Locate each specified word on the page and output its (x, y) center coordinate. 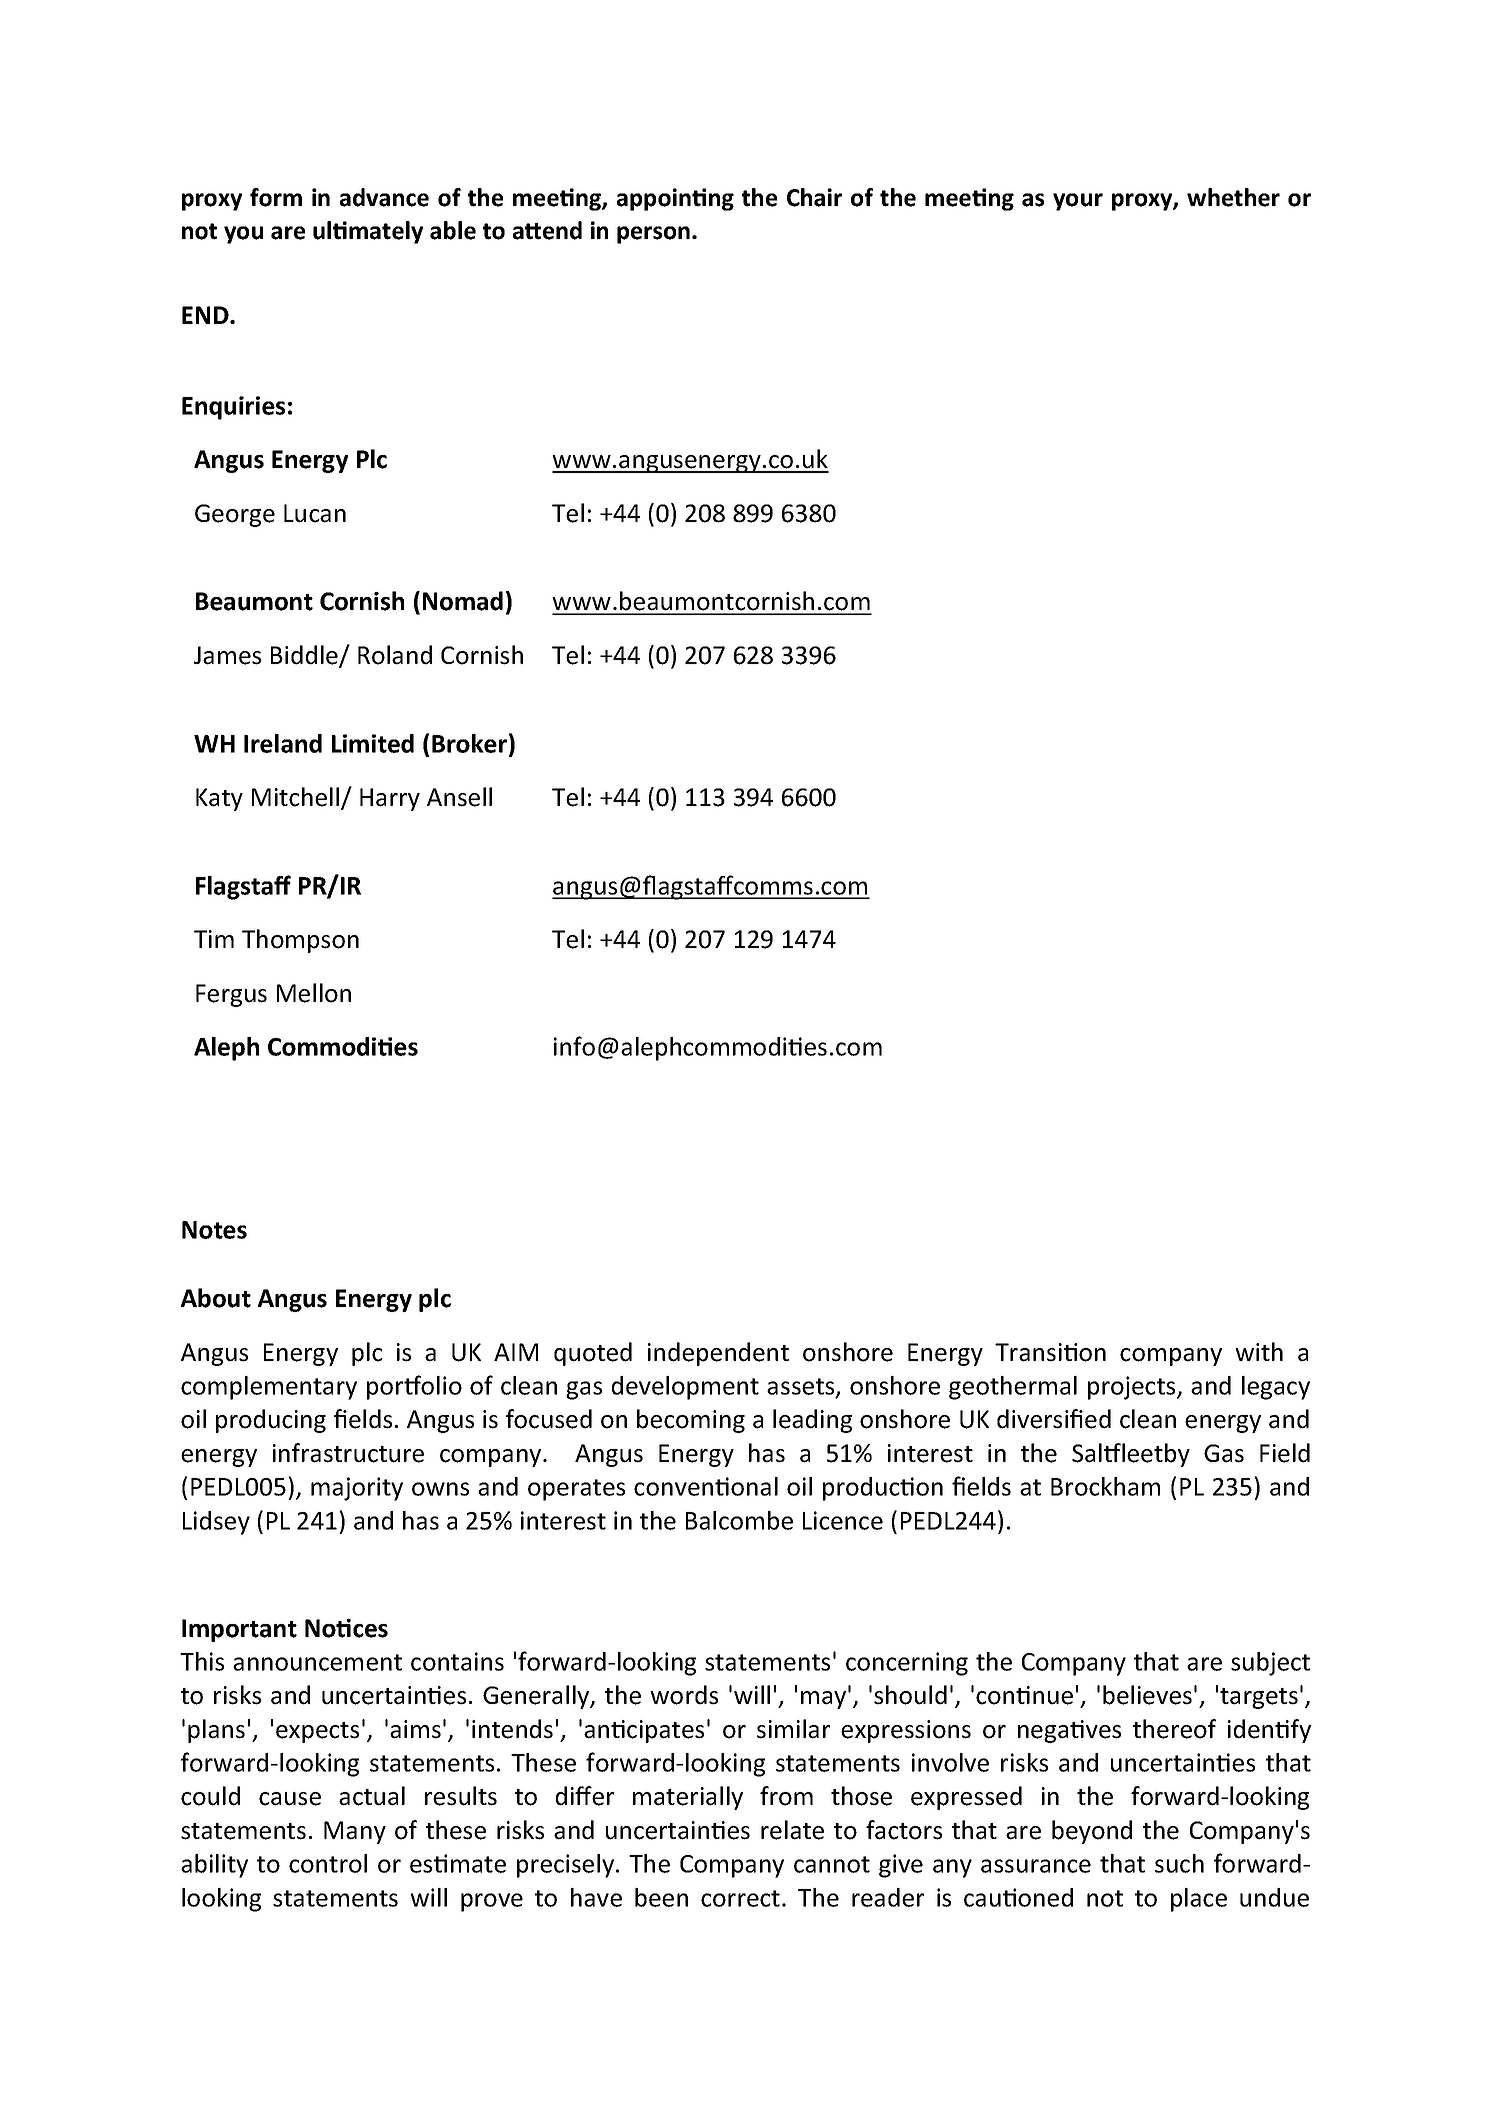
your (1078, 202)
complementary (269, 1388)
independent (718, 1354)
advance (384, 197)
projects (1133, 1388)
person (653, 235)
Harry (390, 799)
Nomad (463, 601)
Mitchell (297, 798)
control (328, 1863)
